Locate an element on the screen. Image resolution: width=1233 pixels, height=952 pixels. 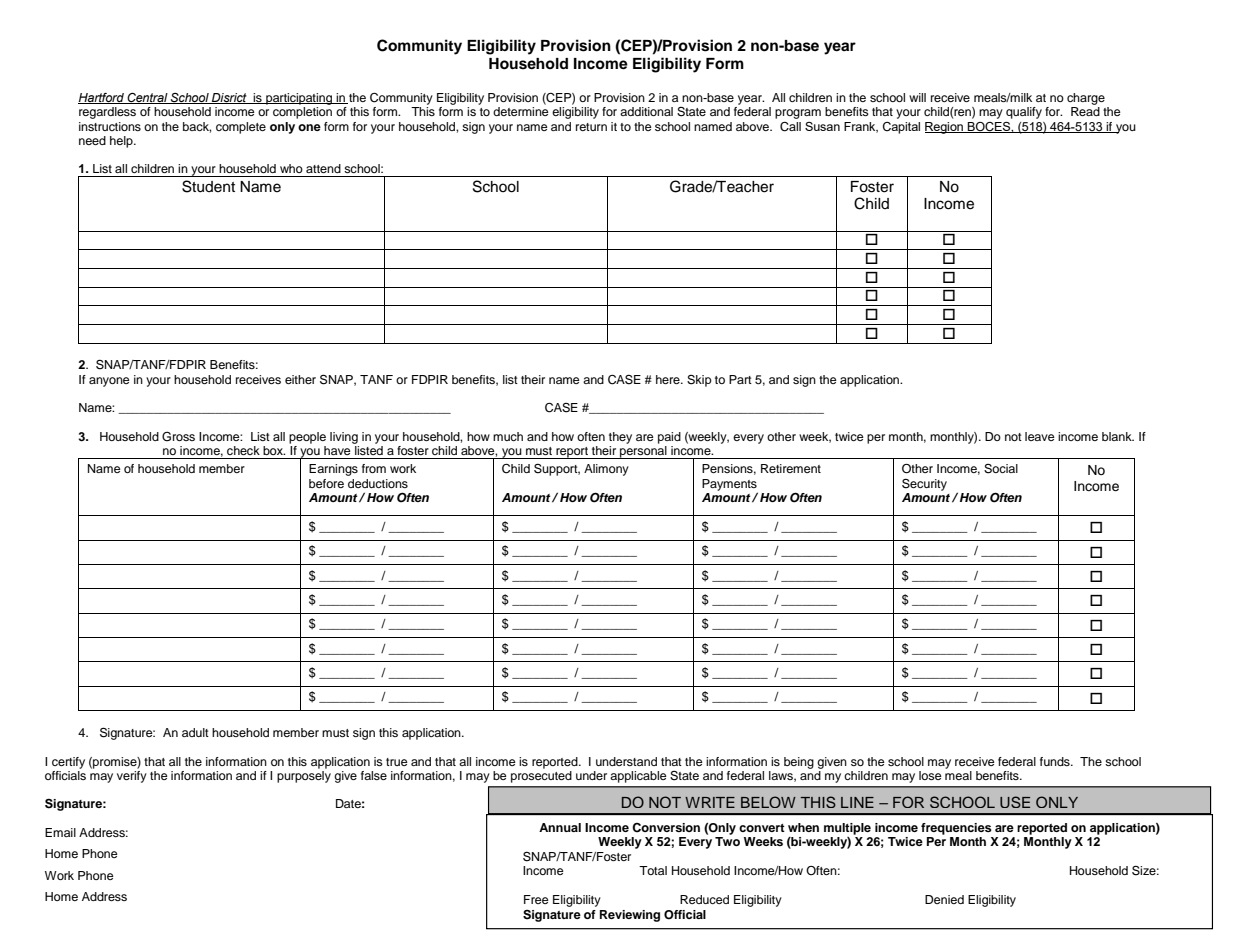
Denied is located at coordinates (944, 899).
